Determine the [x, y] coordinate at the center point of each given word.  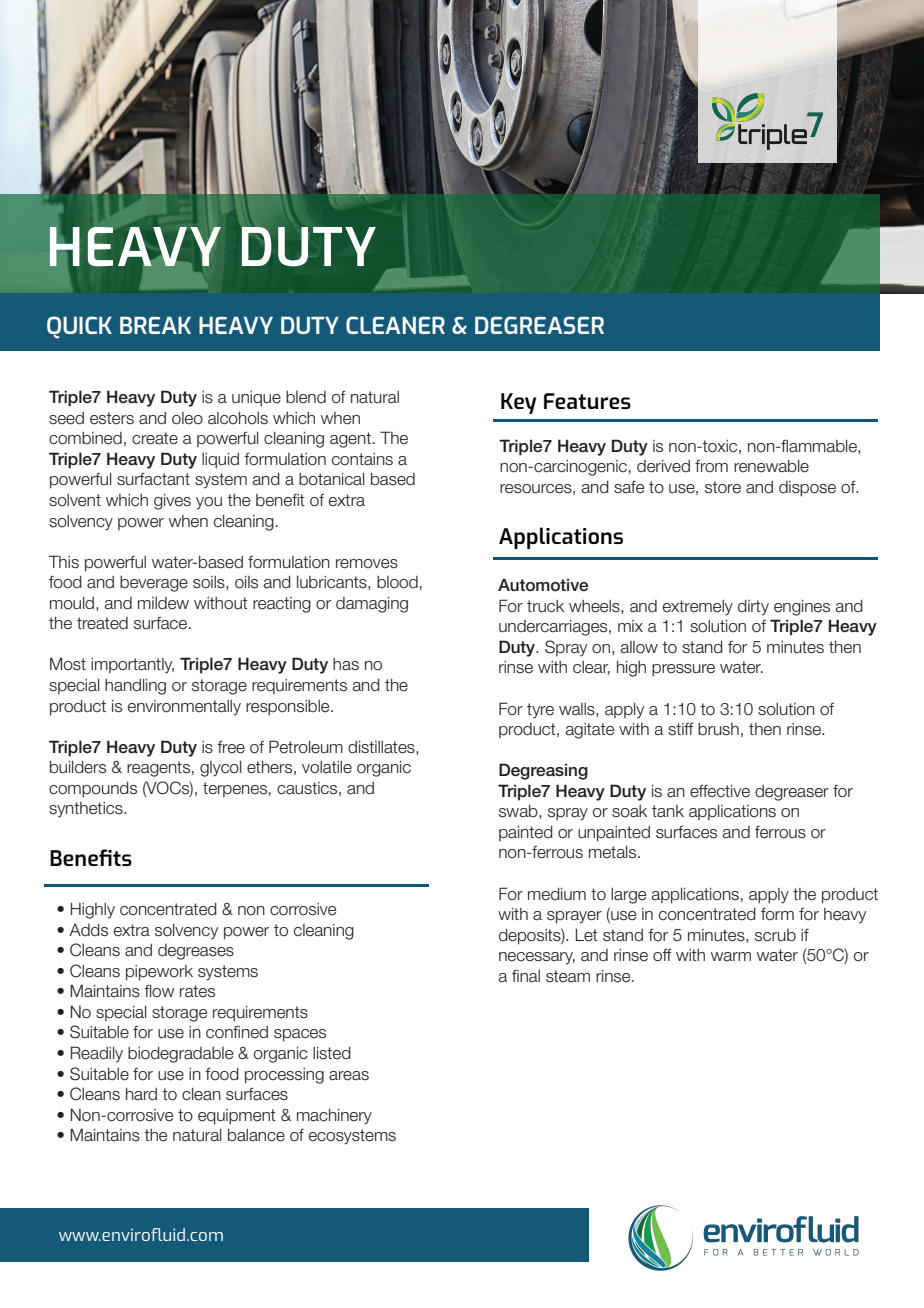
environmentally [184, 708]
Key [518, 403]
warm [731, 957]
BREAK [155, 325]
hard [141, 1094]
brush [718, 729]
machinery [334, 1117]
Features [587, 401]
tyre [540, 711]
